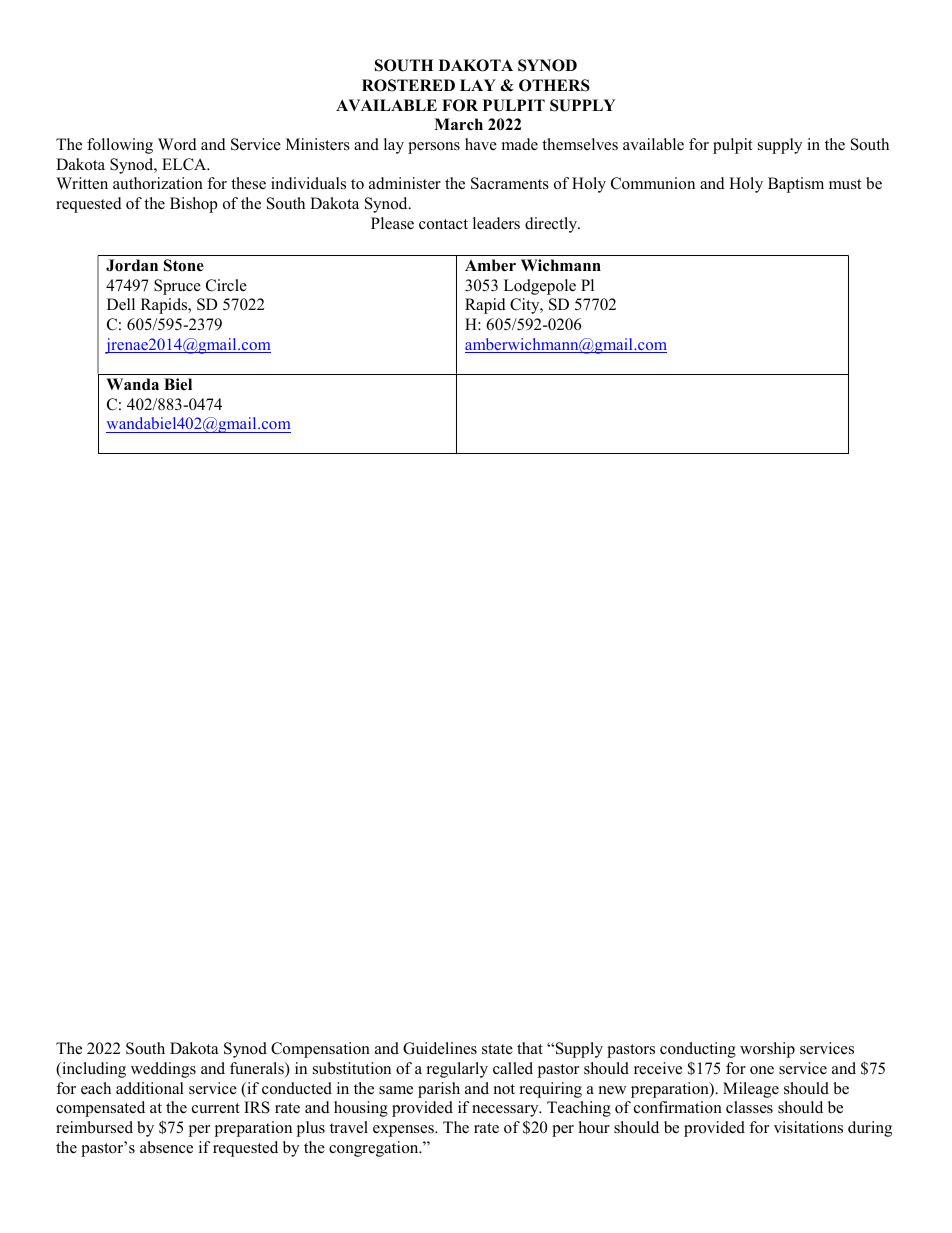 This screenshot has height=1233, width=952. What do you see at coordinates (749, 1107) in the screenshot?
I see `classes` at bounding box center [749, 1107].
